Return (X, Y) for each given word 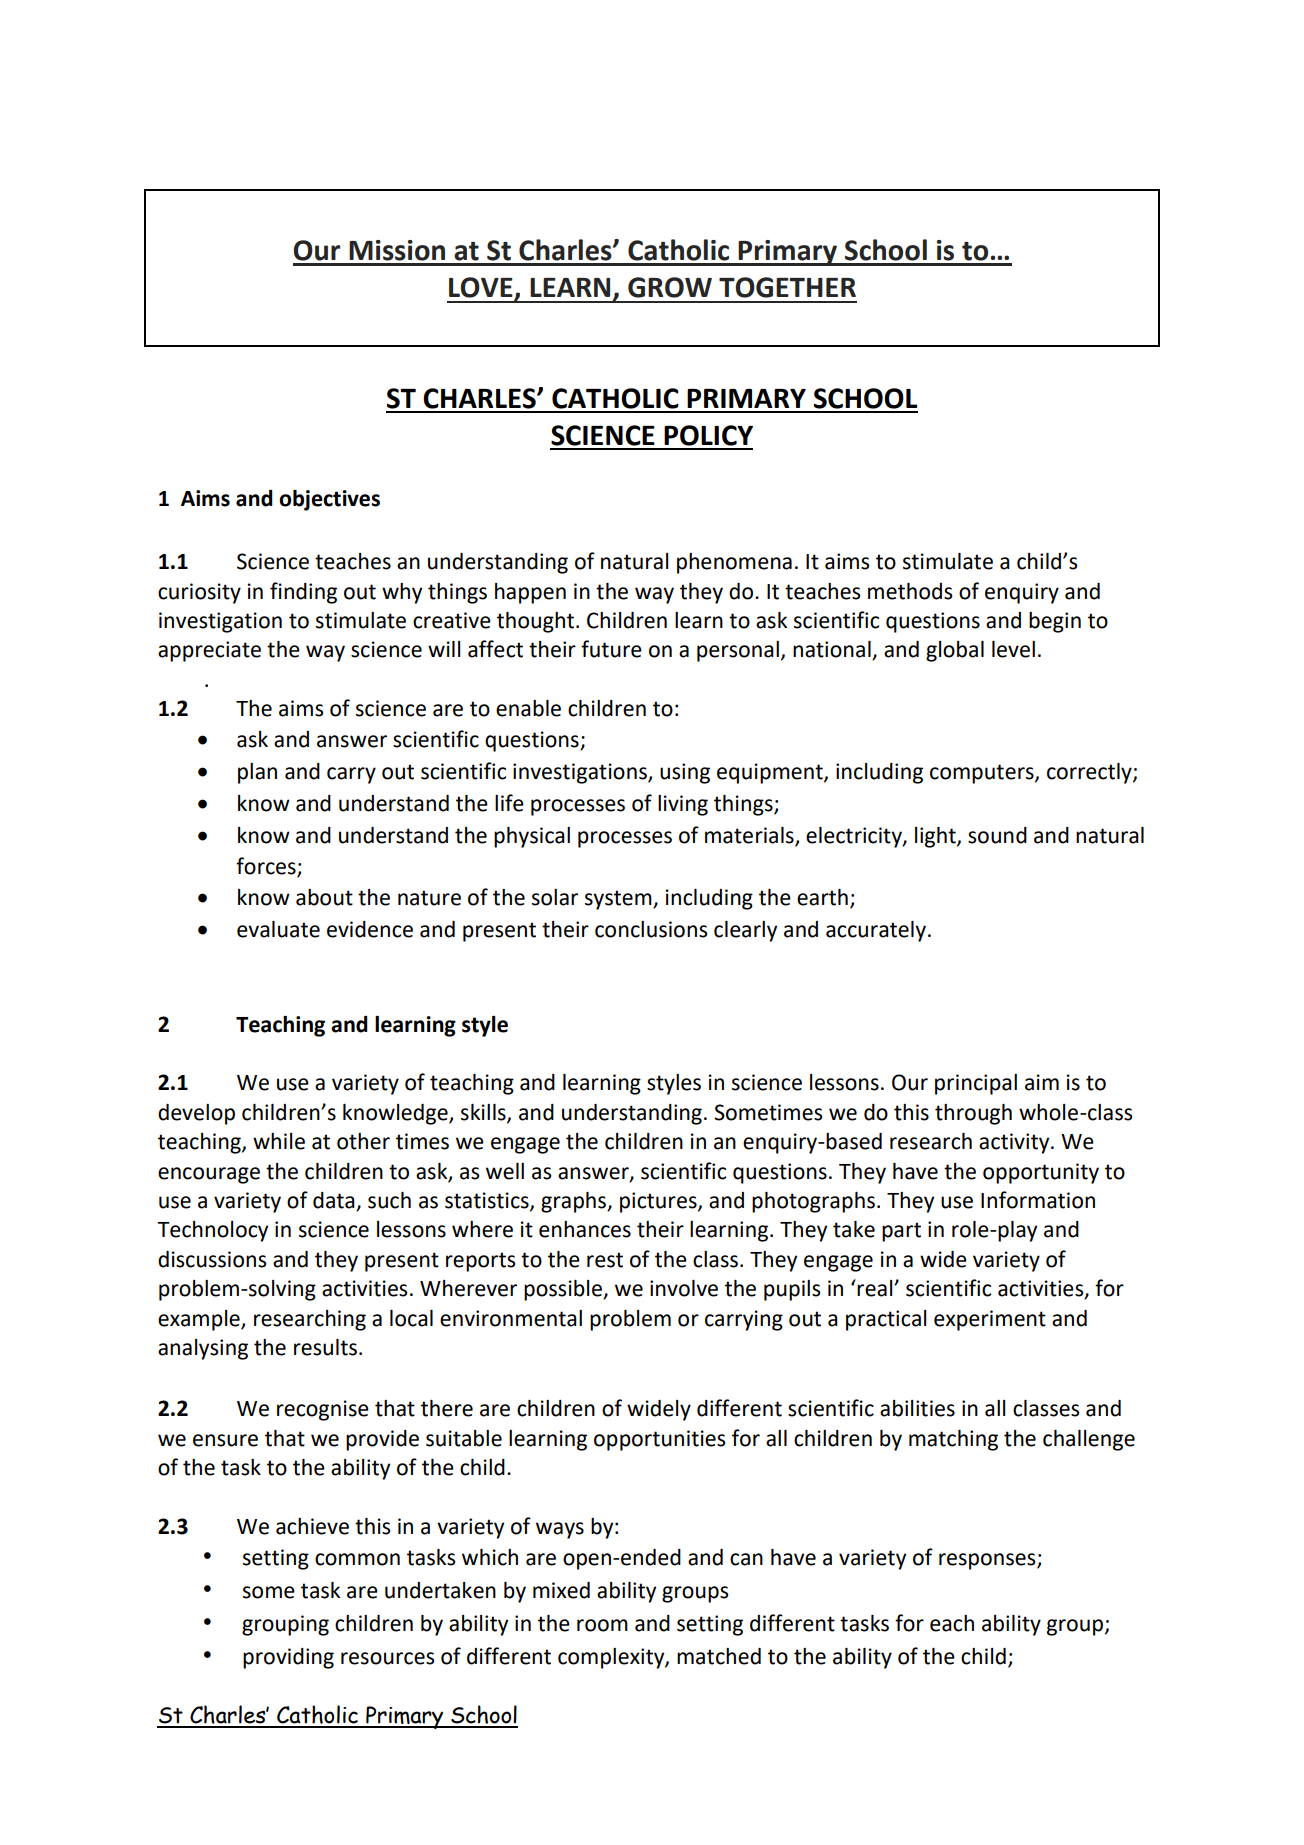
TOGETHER (787, 287)
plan (257, 773)
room (602, 1625)
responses (988, 1561)
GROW (670, 287)
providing (288, 1658)
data (335, 1201)
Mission (397, 250)
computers (983, 774)
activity (1015, 1143)
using (685, 773)
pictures (659, 1202)
